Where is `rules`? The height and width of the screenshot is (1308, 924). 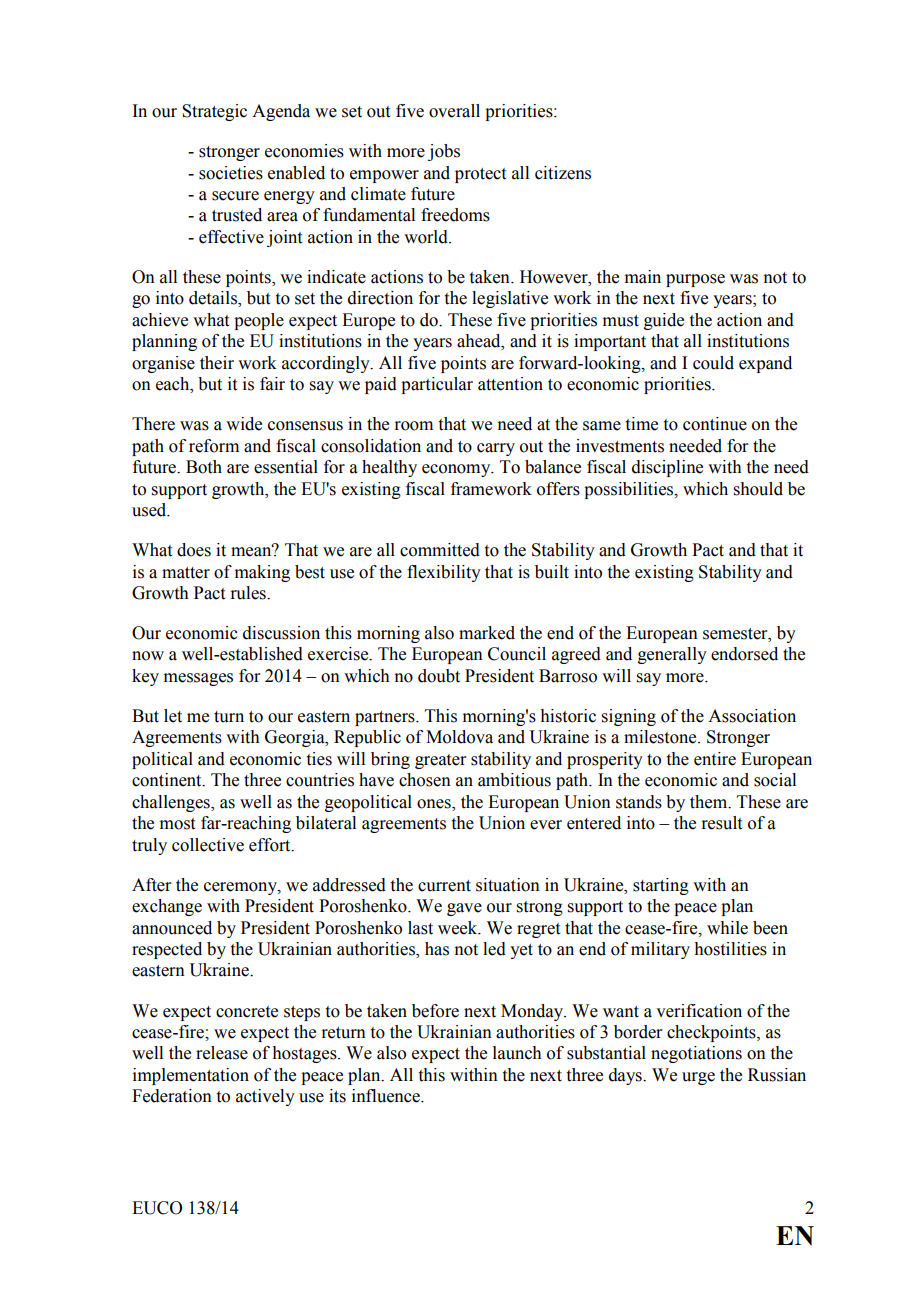 rules is located at coordinates (249, 593).
